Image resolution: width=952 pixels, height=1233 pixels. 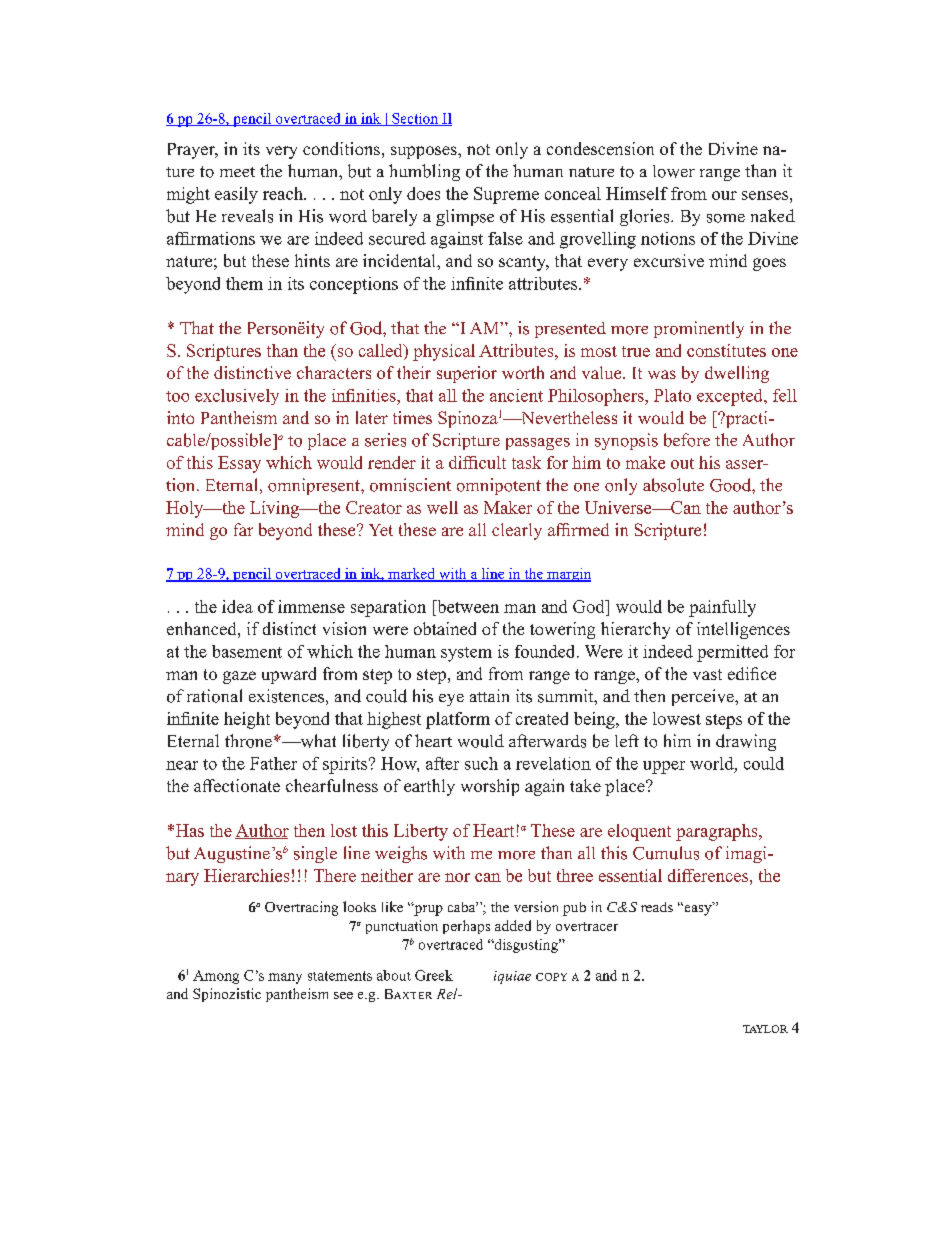 What do you see at coordinates (237, 172) in the screenshot?
I see `meet` at bounding box center [237, 172].
